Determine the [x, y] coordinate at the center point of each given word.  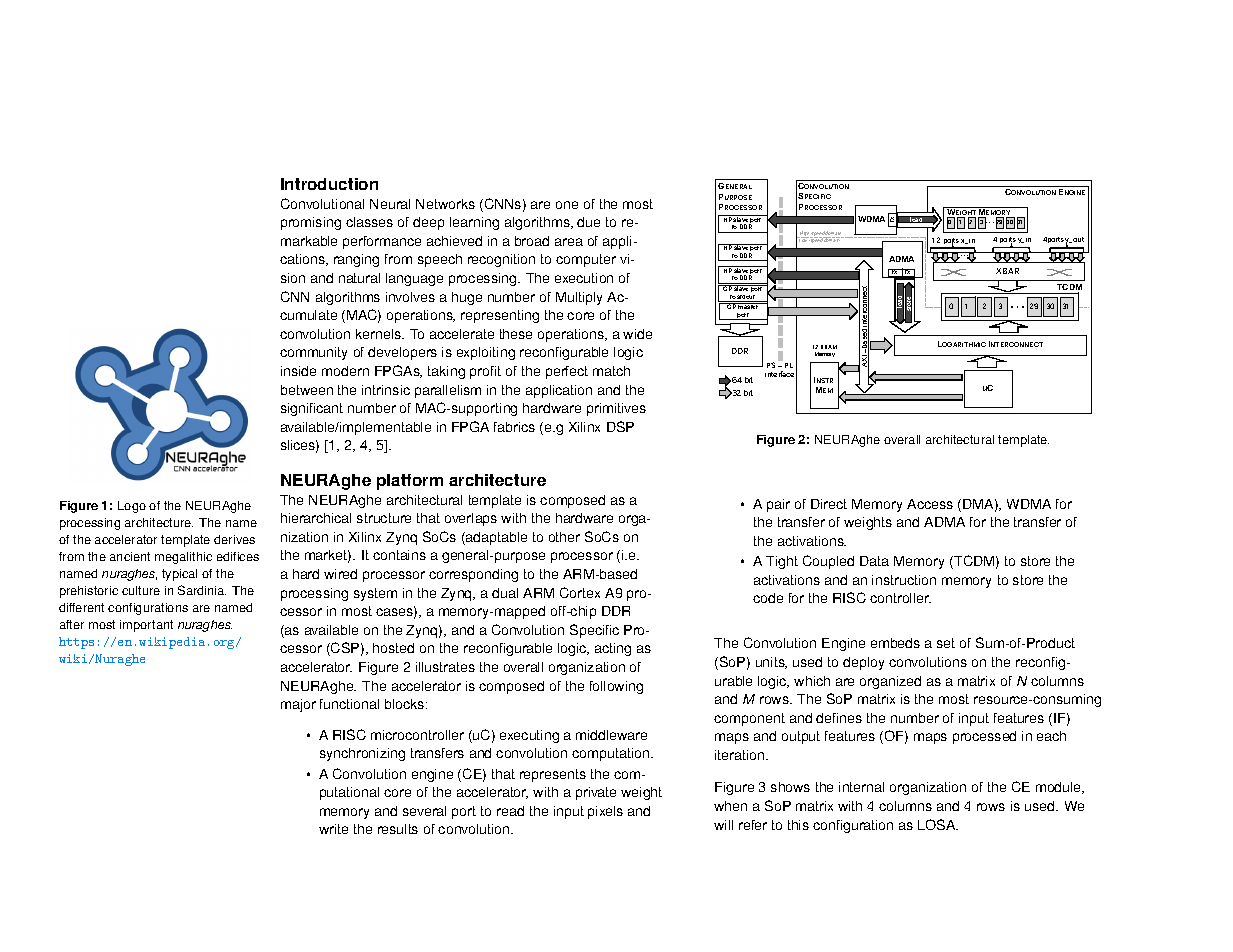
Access [930, 504]
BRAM [829, 347]
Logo [132, 507]
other [564, 537]
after [72, 624]
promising [311, 223]
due [588, 222]
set [946, 643]
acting [613, 649]
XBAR [1007, 271]
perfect [567, 372]
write [333, 829]
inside [298, 371]
